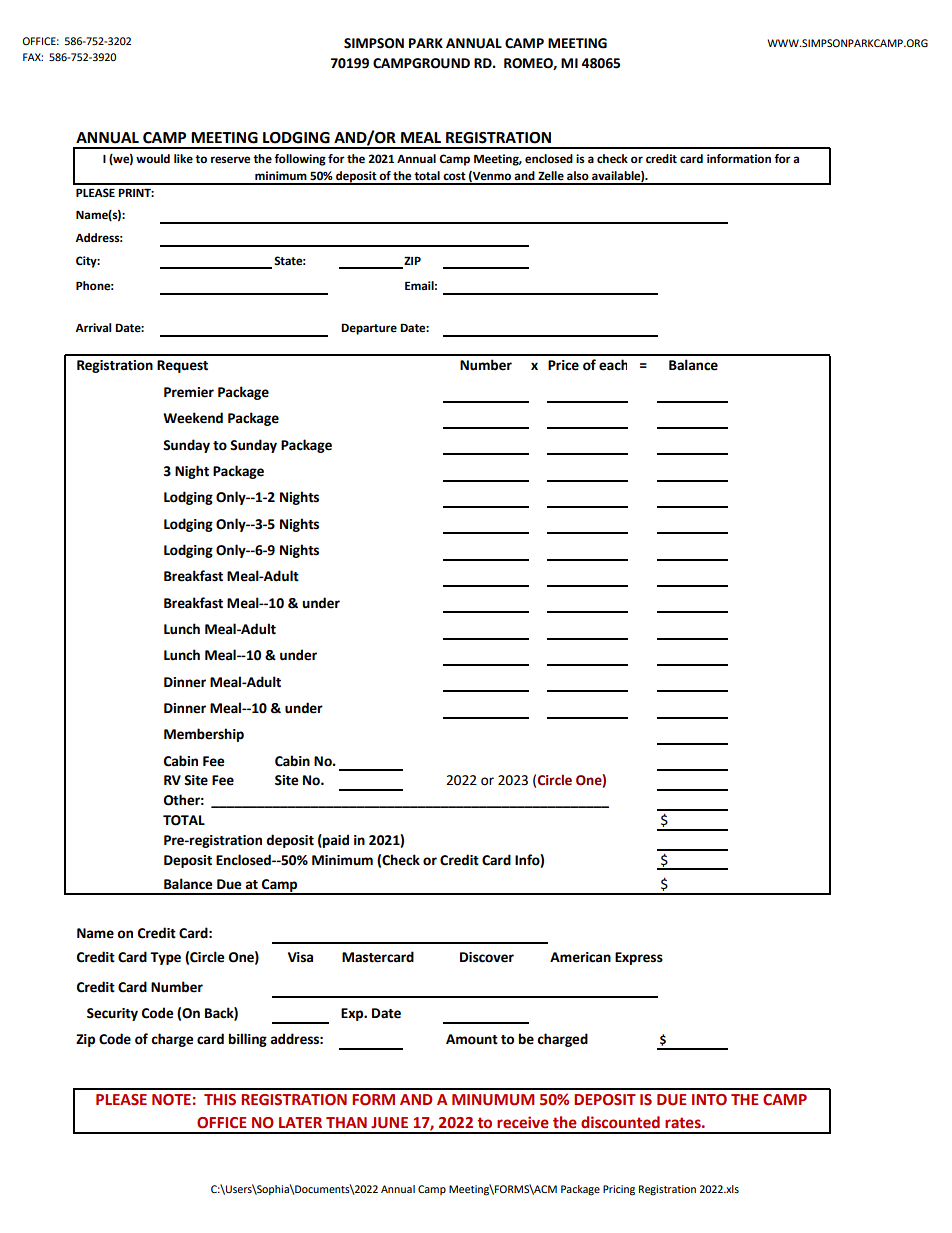 The image size is (952, 1233). Describe the element at coordinates (563, 365) in the screenshot. I see `Price` at that location.
